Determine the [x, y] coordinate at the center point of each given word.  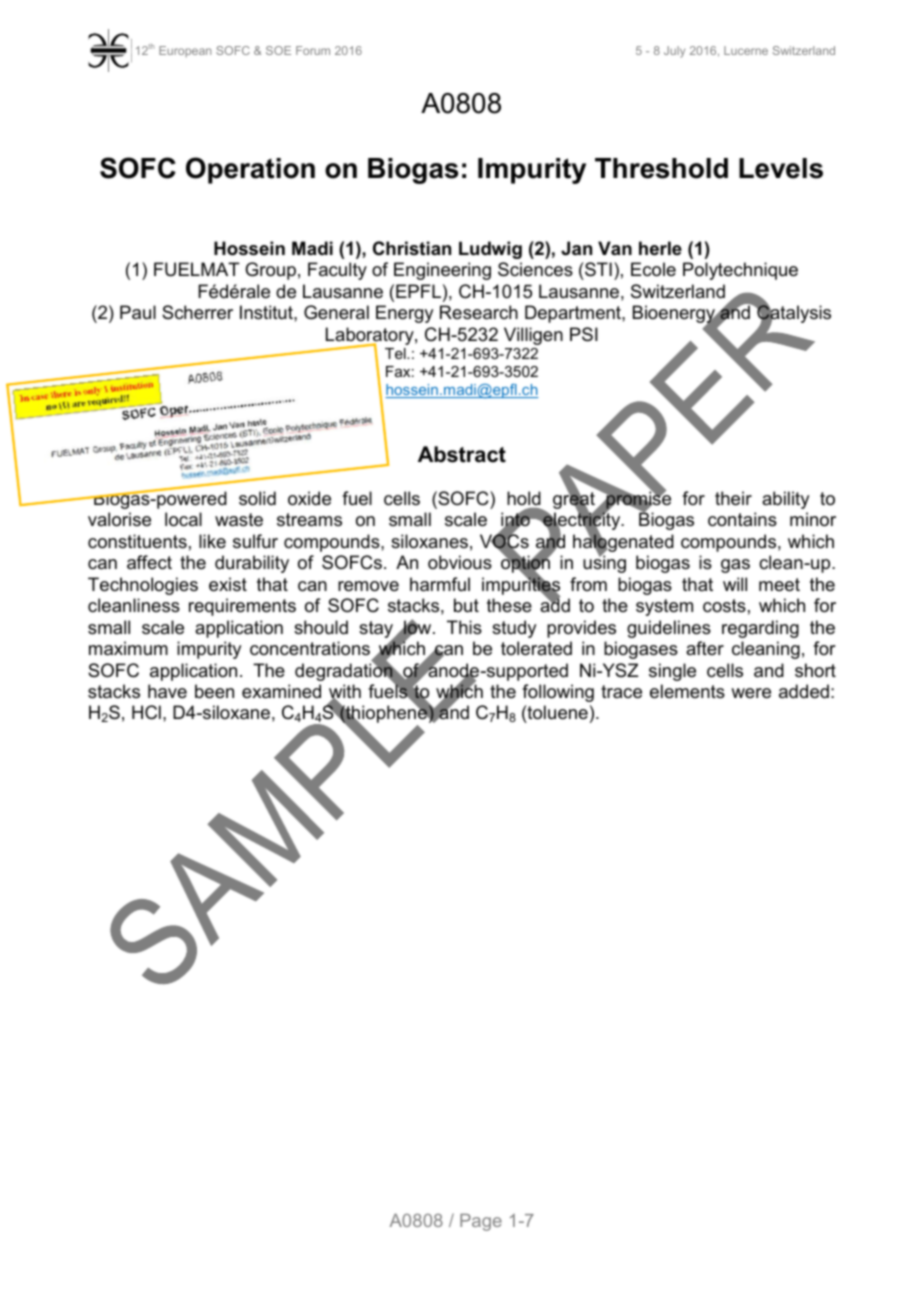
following [558, 693]
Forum [313, 50]
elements [687, 691]
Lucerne [746, 50]
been [214, 691]
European [185, 51]
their [733, 498]
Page [481, 1222]
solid [257, 498]
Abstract [462, 454]
